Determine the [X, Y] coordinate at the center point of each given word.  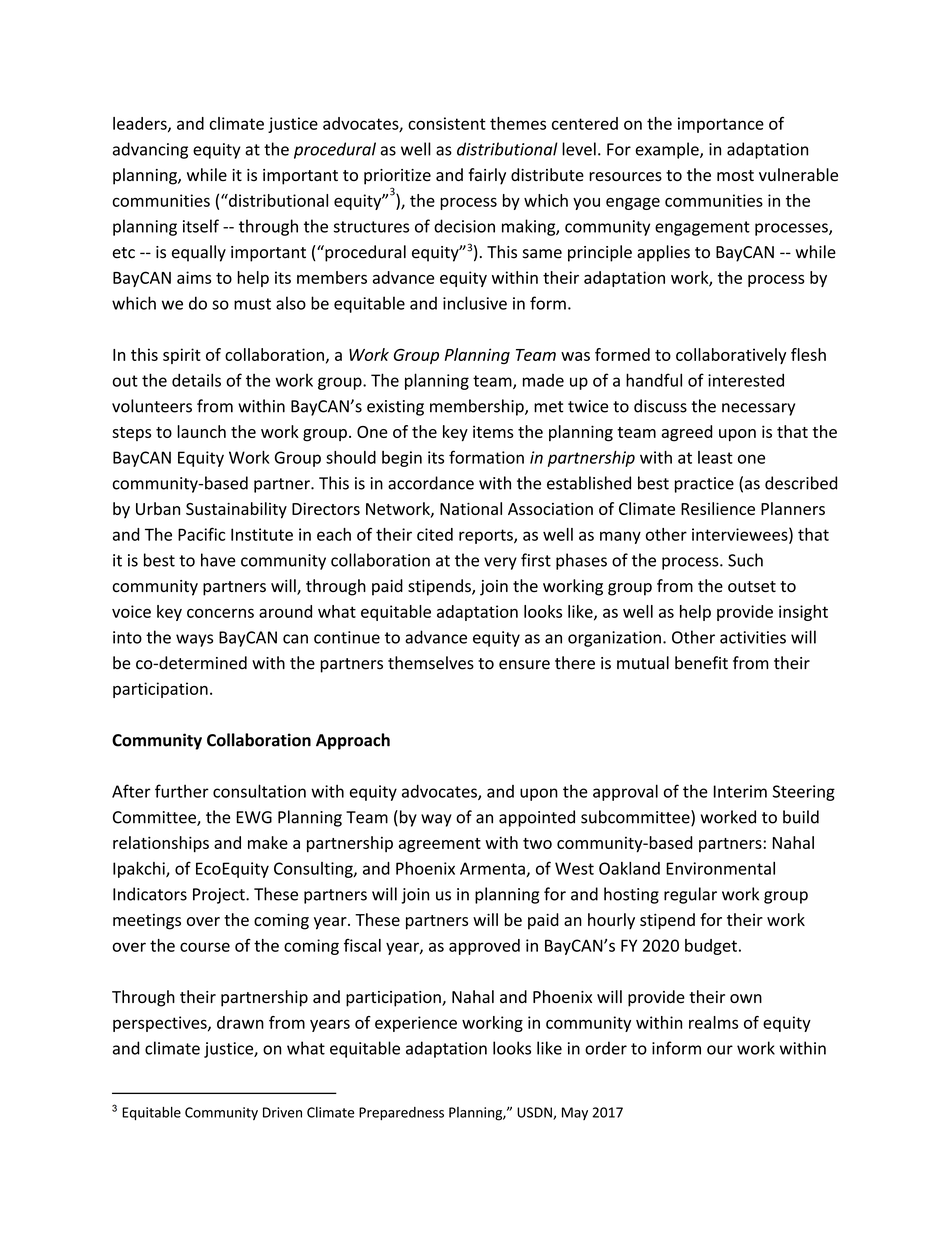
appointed [537, 818]
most [735, 175]
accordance [431, 483]
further [182, 791]
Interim [740, 791]
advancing [150, 150]
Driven [282, 1112]
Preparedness [401, 1113]
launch [201, 431]
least [715, 457]
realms [713, 1022]
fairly [487, 176]
